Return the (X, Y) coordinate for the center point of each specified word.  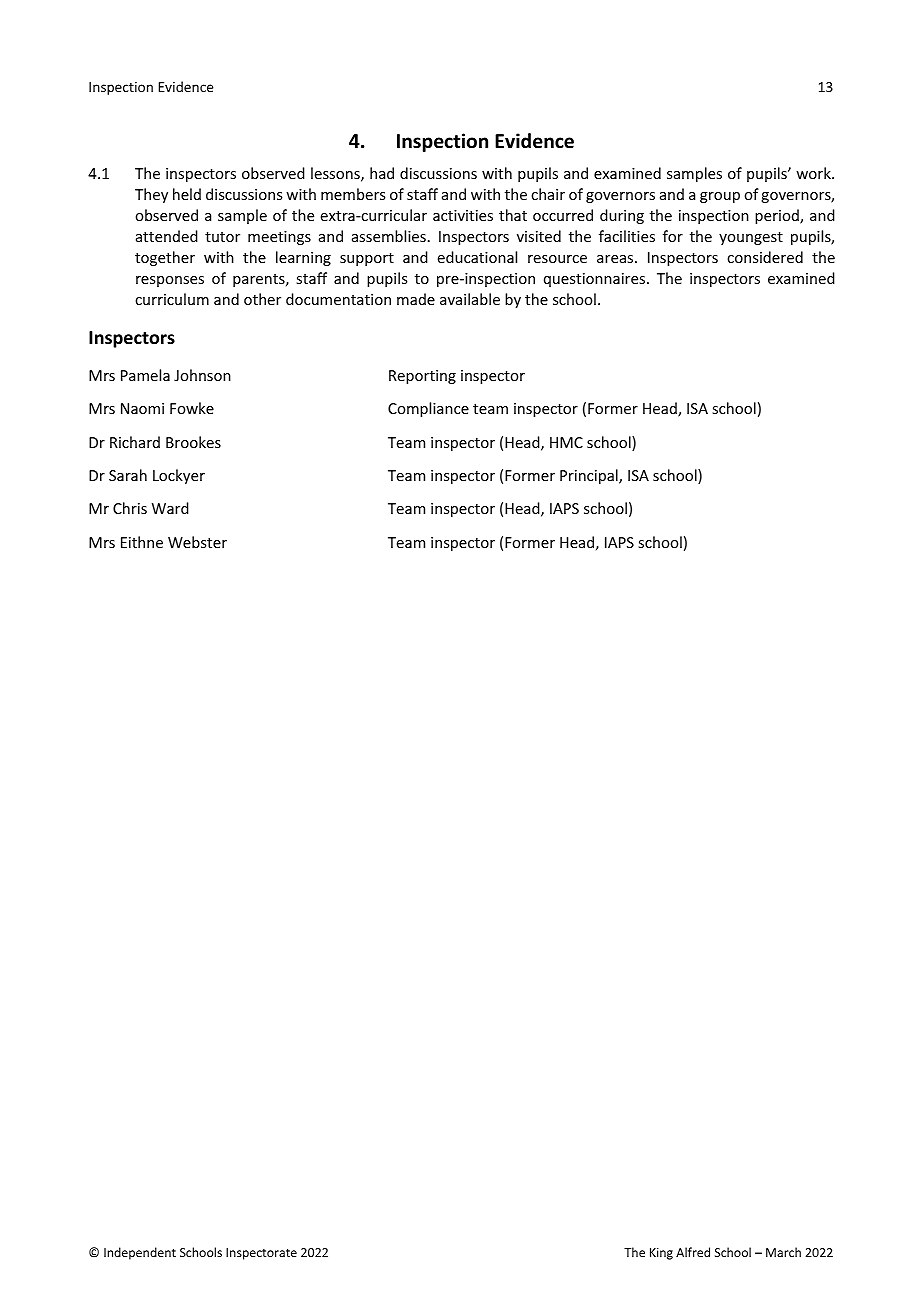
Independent (140, 1253)
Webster (197, 542)
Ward (170, 508)
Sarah (128, 475)
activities (463, 215)
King (661, 1254)
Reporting (422, 377)
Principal (590, 476)
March (783, 1252)
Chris (130, 508)
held (187, 194)
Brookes (193, 442)
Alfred (693, 1252)
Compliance (428, 409)
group (720, 197)
